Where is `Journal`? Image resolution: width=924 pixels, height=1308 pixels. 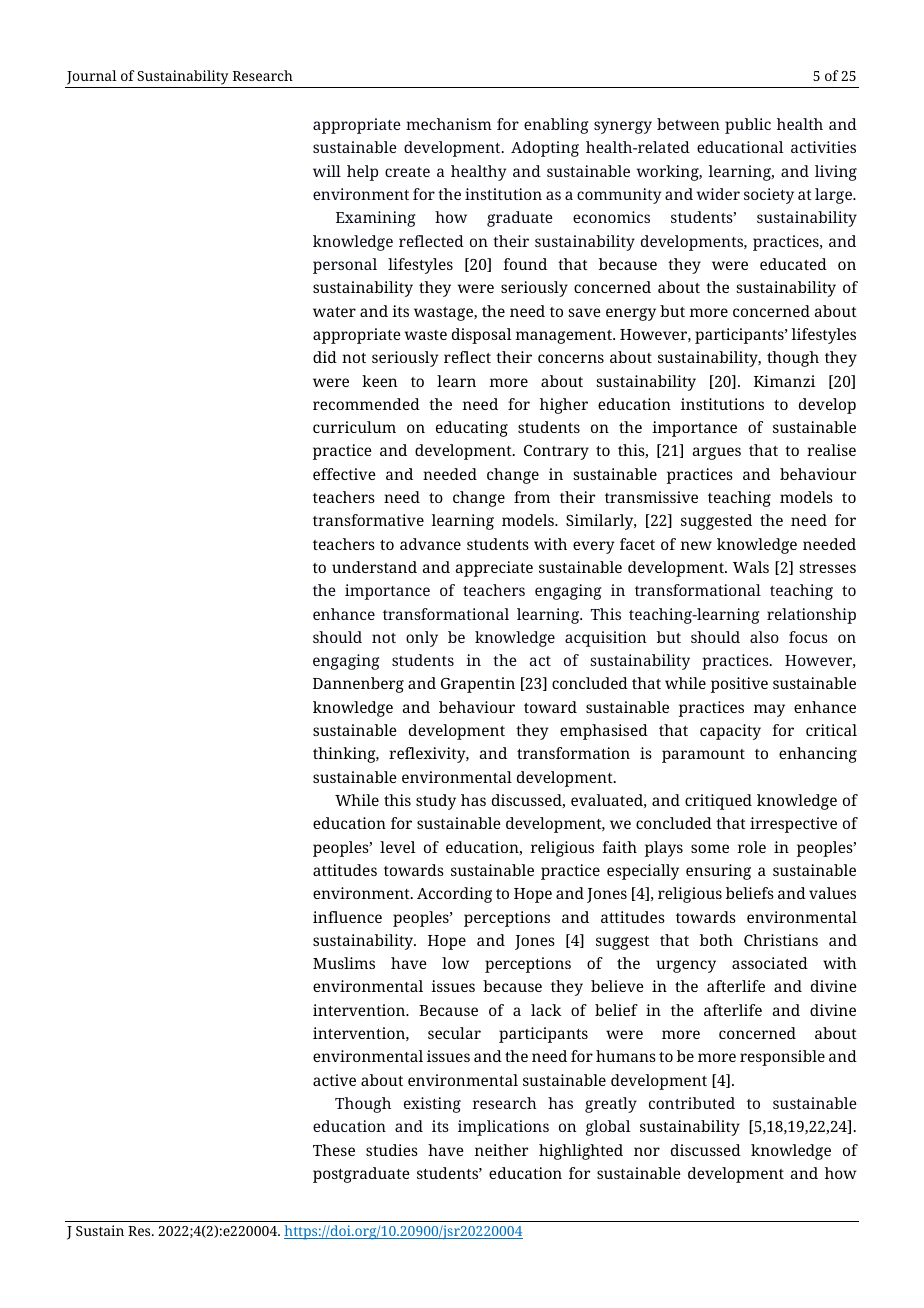 Journal is located at coordinates (92, 77).
